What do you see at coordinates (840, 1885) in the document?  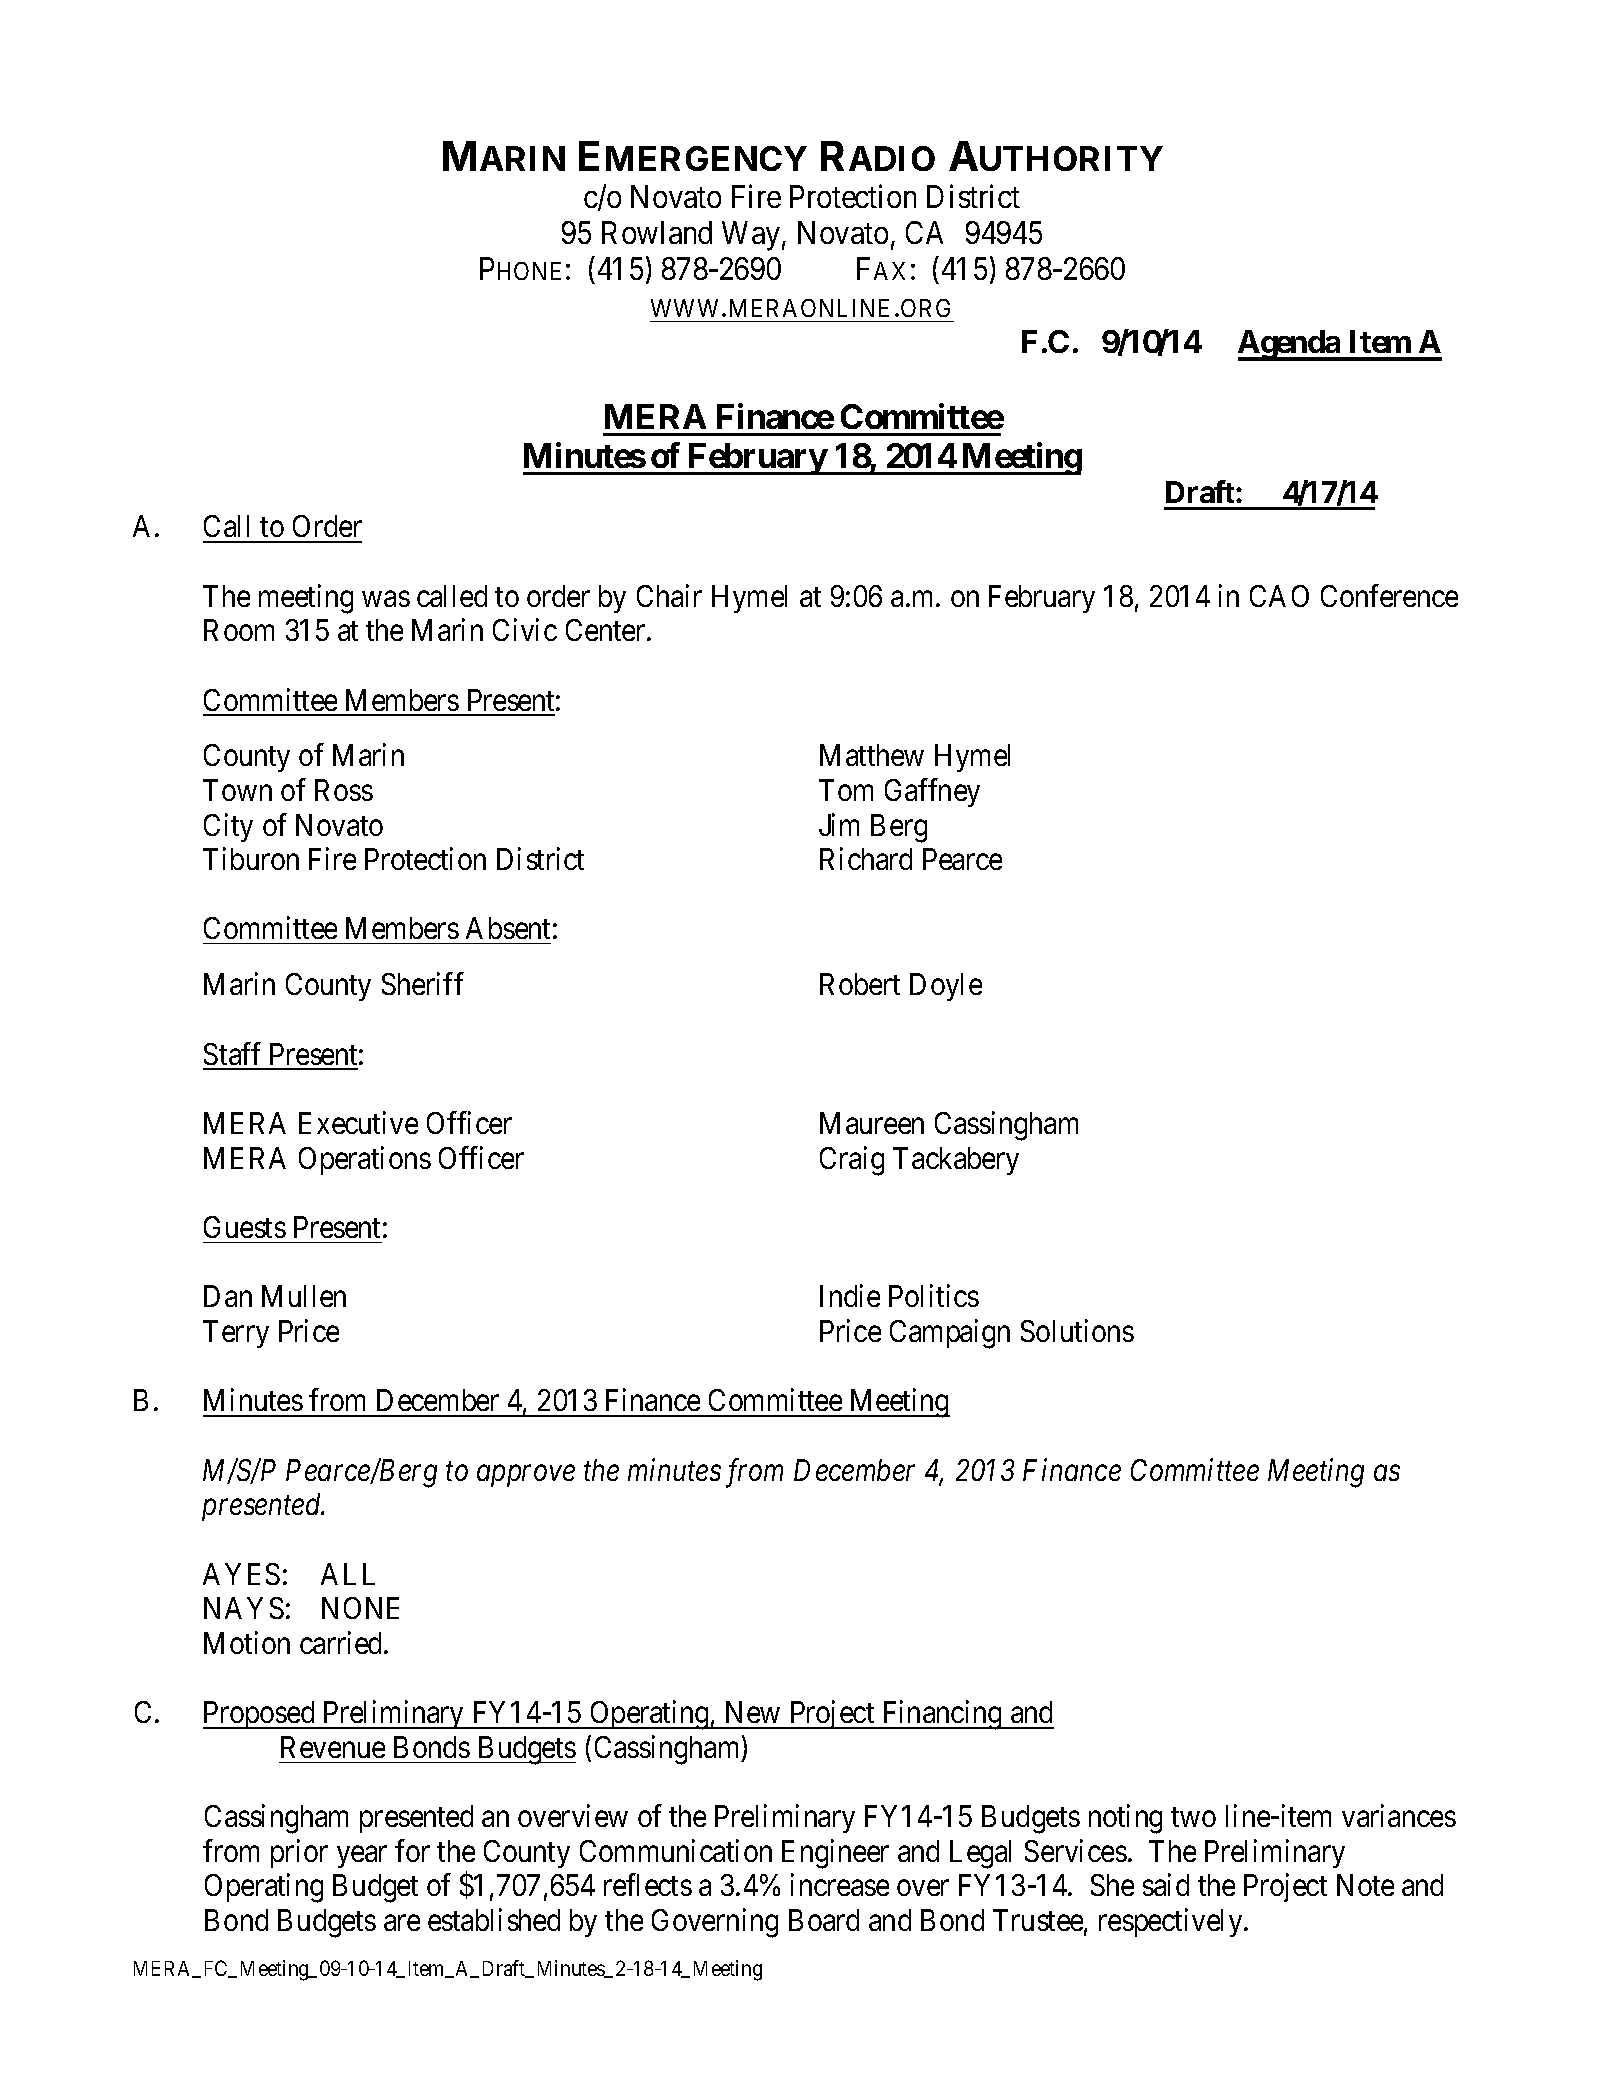 I see `increase` at bounding box center [840, 1885].
